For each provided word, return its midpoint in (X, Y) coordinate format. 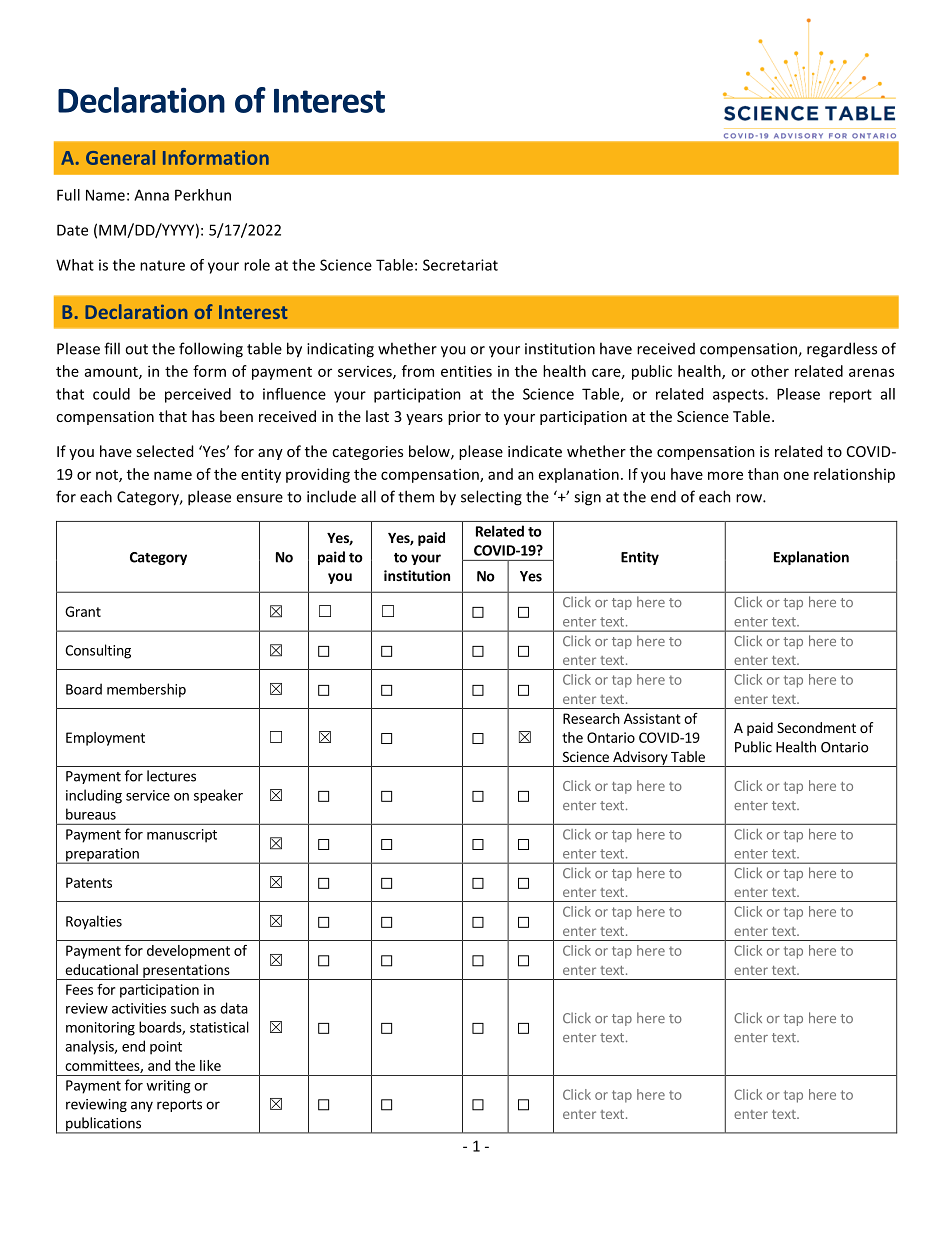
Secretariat (460, 265)
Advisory (640, 759)
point (166, 1048)
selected (164, 451)
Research (591, 718)
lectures (171, 776)
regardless (842, 350)
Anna (151, 195)
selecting (491, 498)
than (763, 474)
